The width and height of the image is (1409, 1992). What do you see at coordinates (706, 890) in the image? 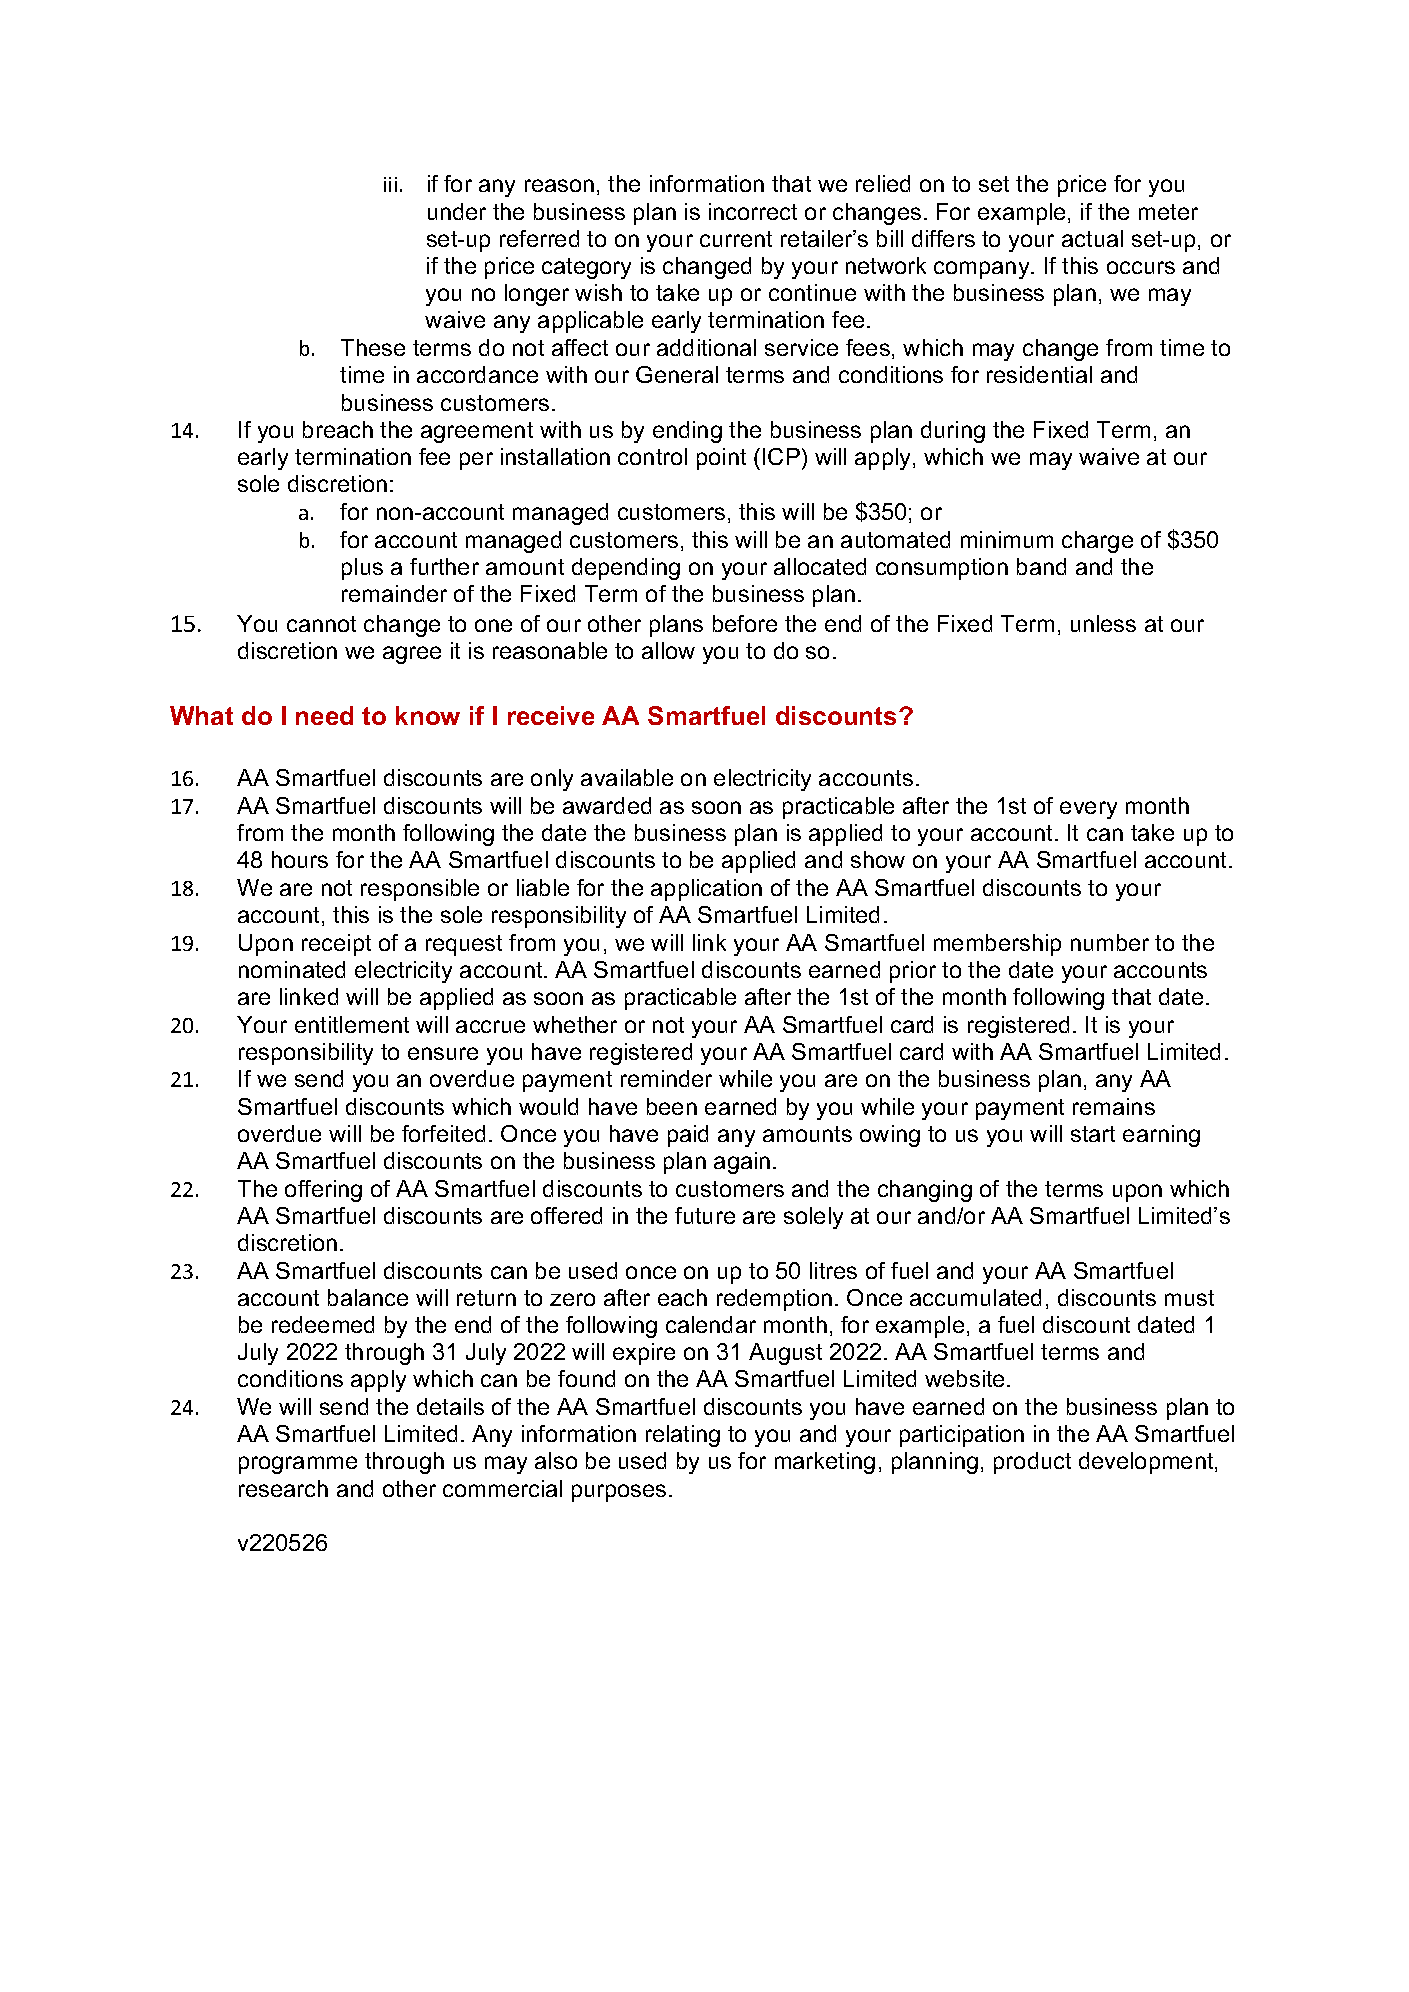
I see `application` at bounding box center [706, 890].
